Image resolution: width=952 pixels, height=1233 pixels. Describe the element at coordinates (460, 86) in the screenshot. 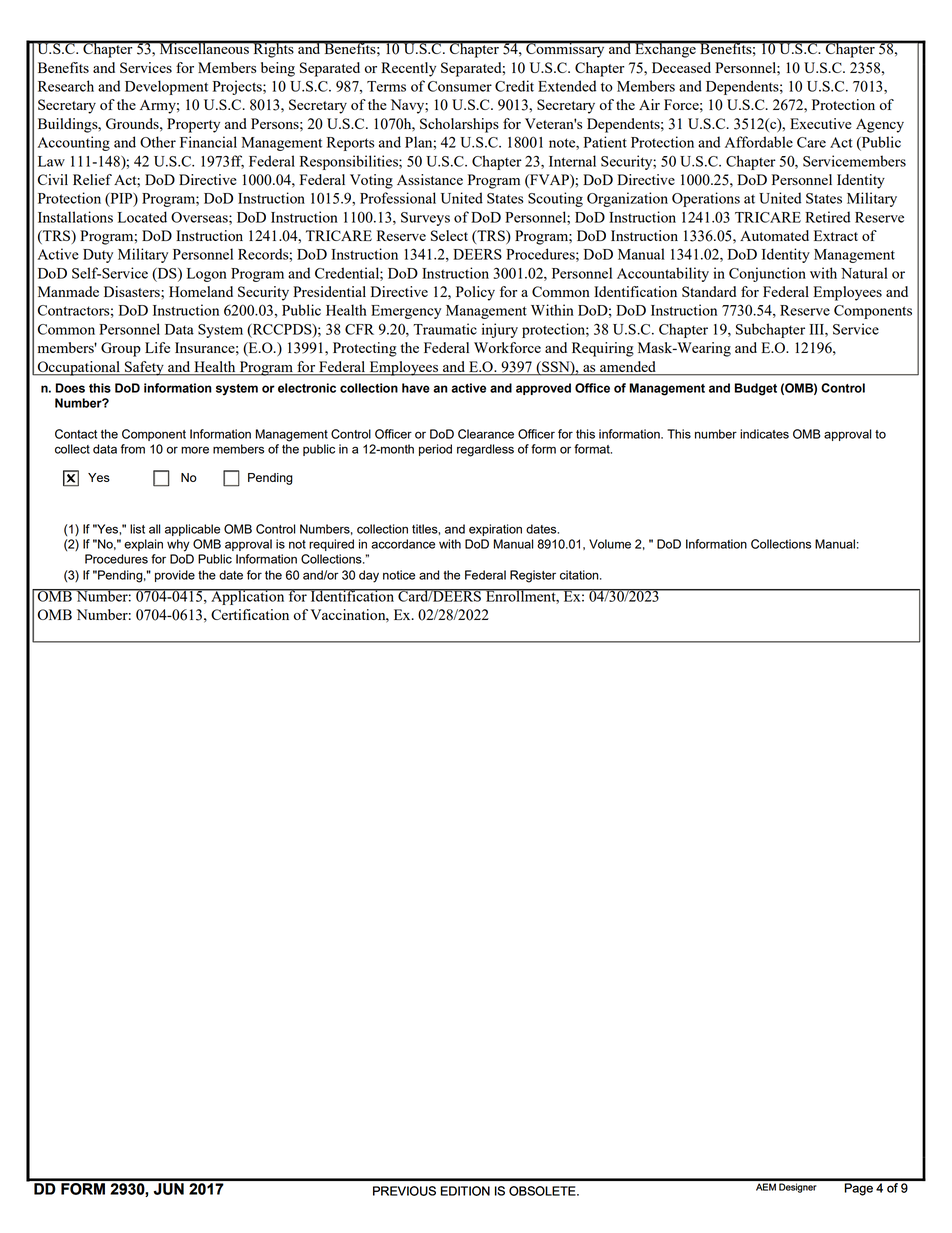

I see `Consumer` at that location.
